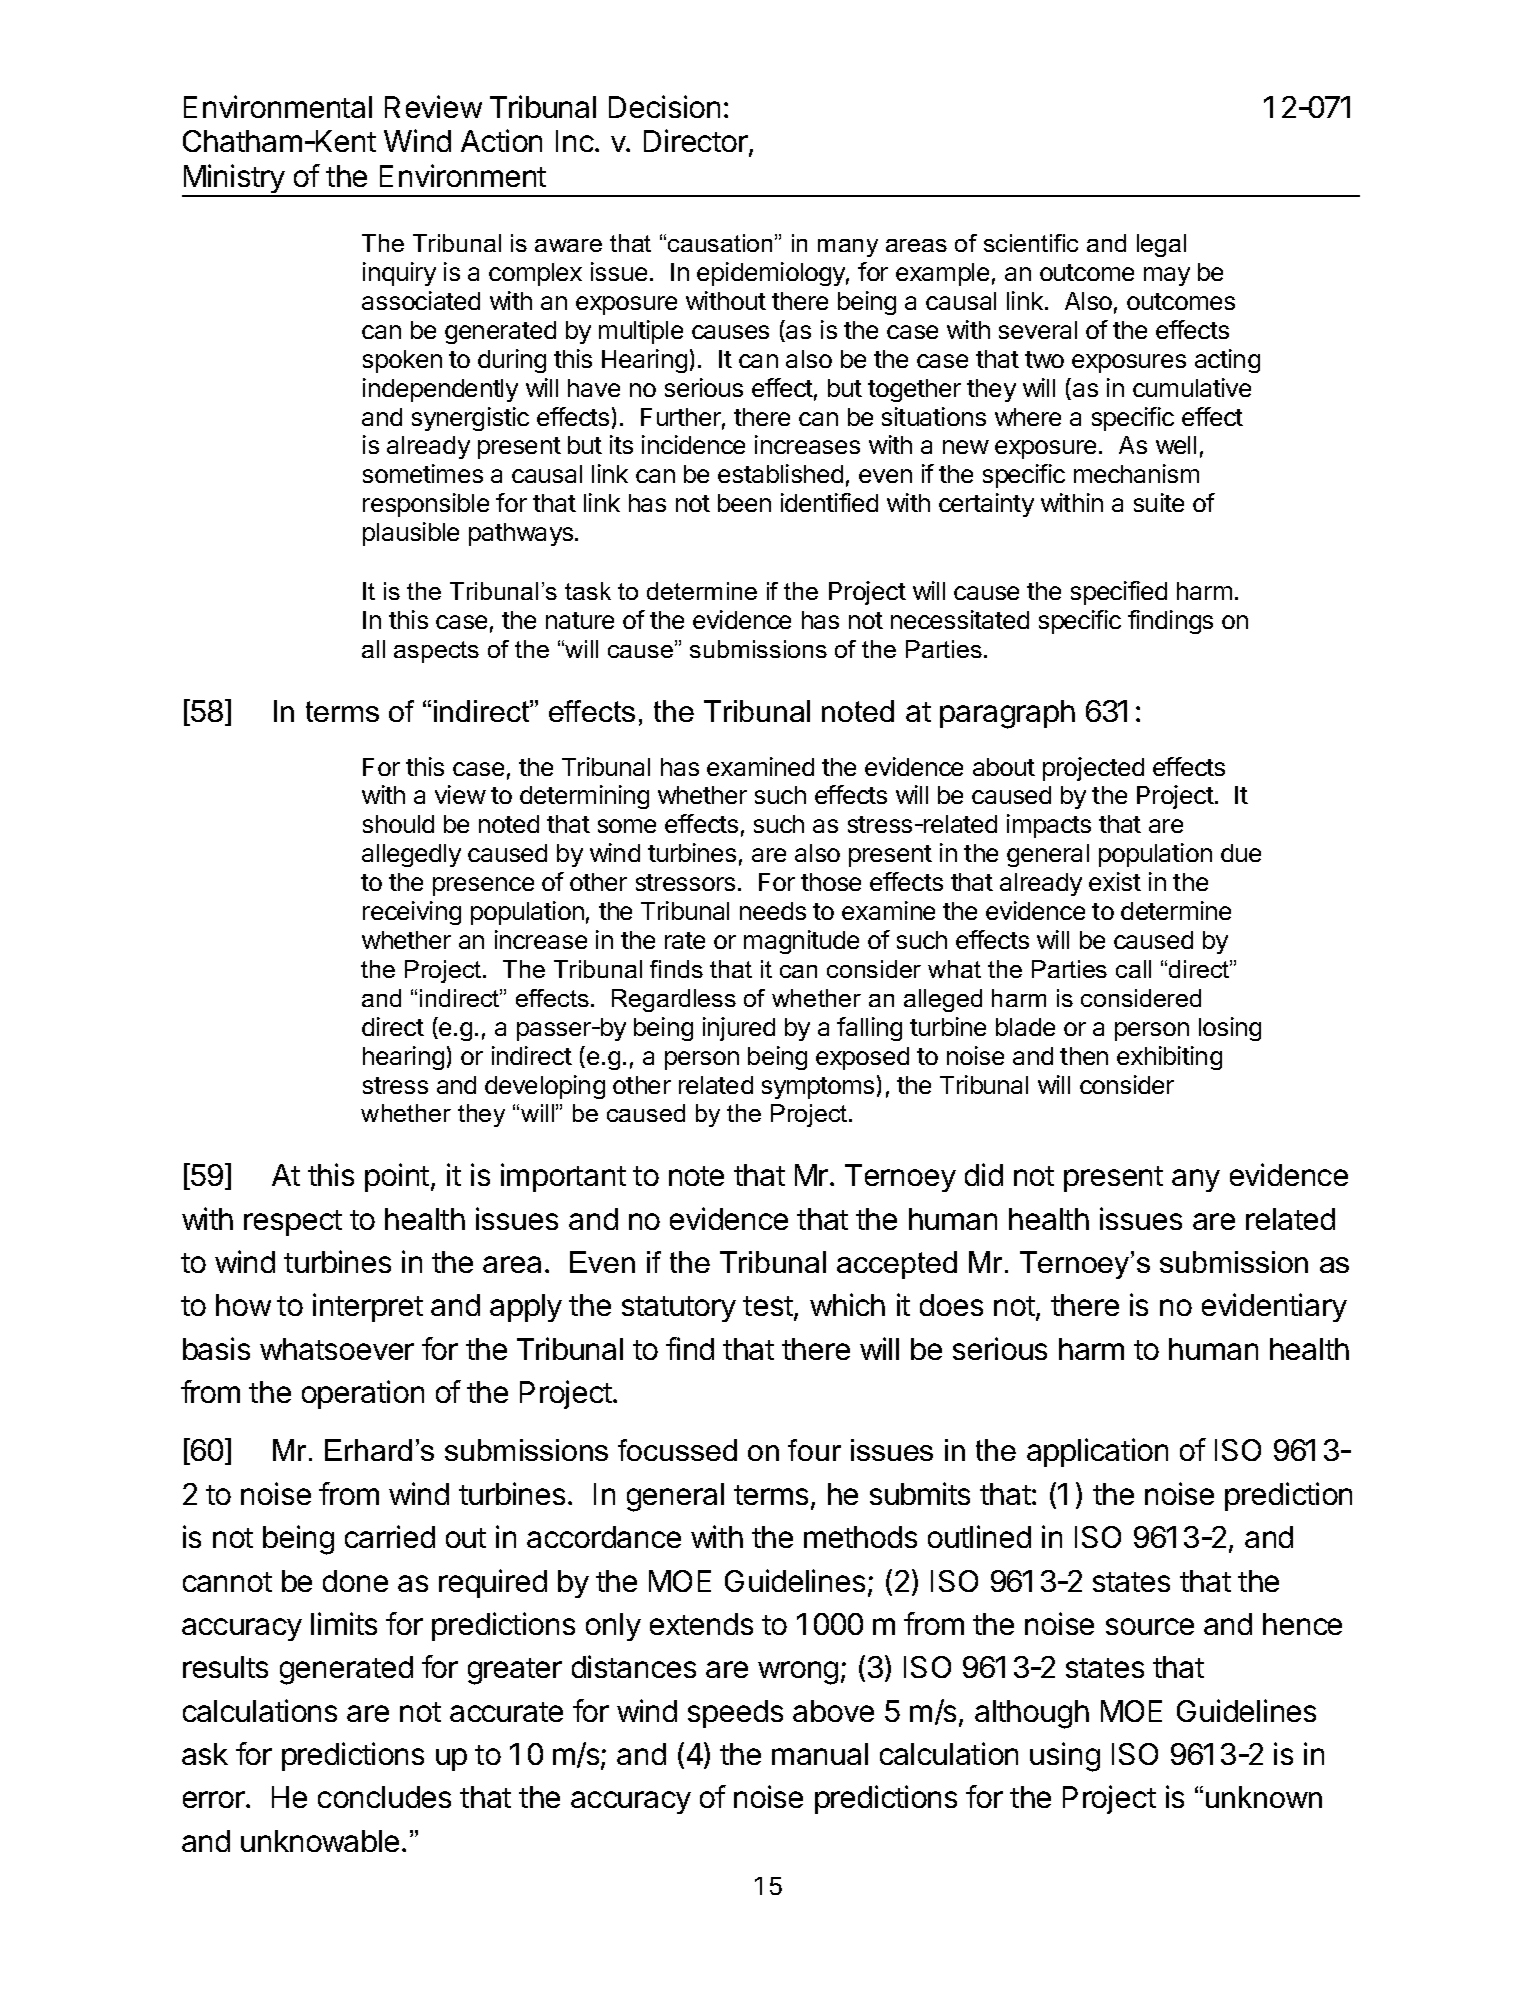 The image size is (1538, 1991). I want to click on application, so click(1097, 1452).
